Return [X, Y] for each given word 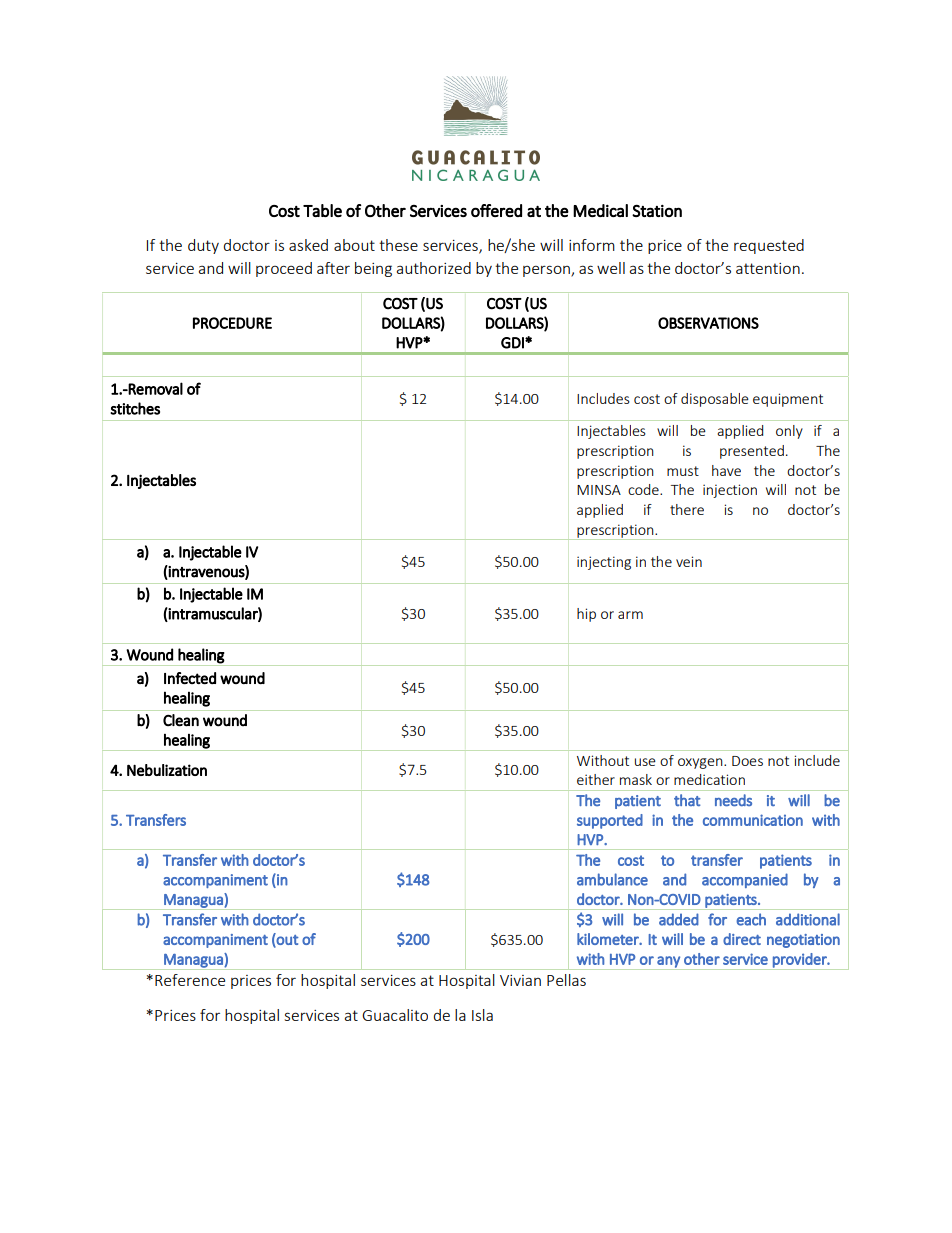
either [596, 779]
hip [586, 615]
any [668, 963]
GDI [513, 343]
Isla [482, 1015]
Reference [190, 980]
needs [733, 800]
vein [689, 561]
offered [496, 210]
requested [769, 246]
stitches [135, 408]
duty [203, 246]
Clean [181, 720]
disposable [715, 400]
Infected [190, 678]
